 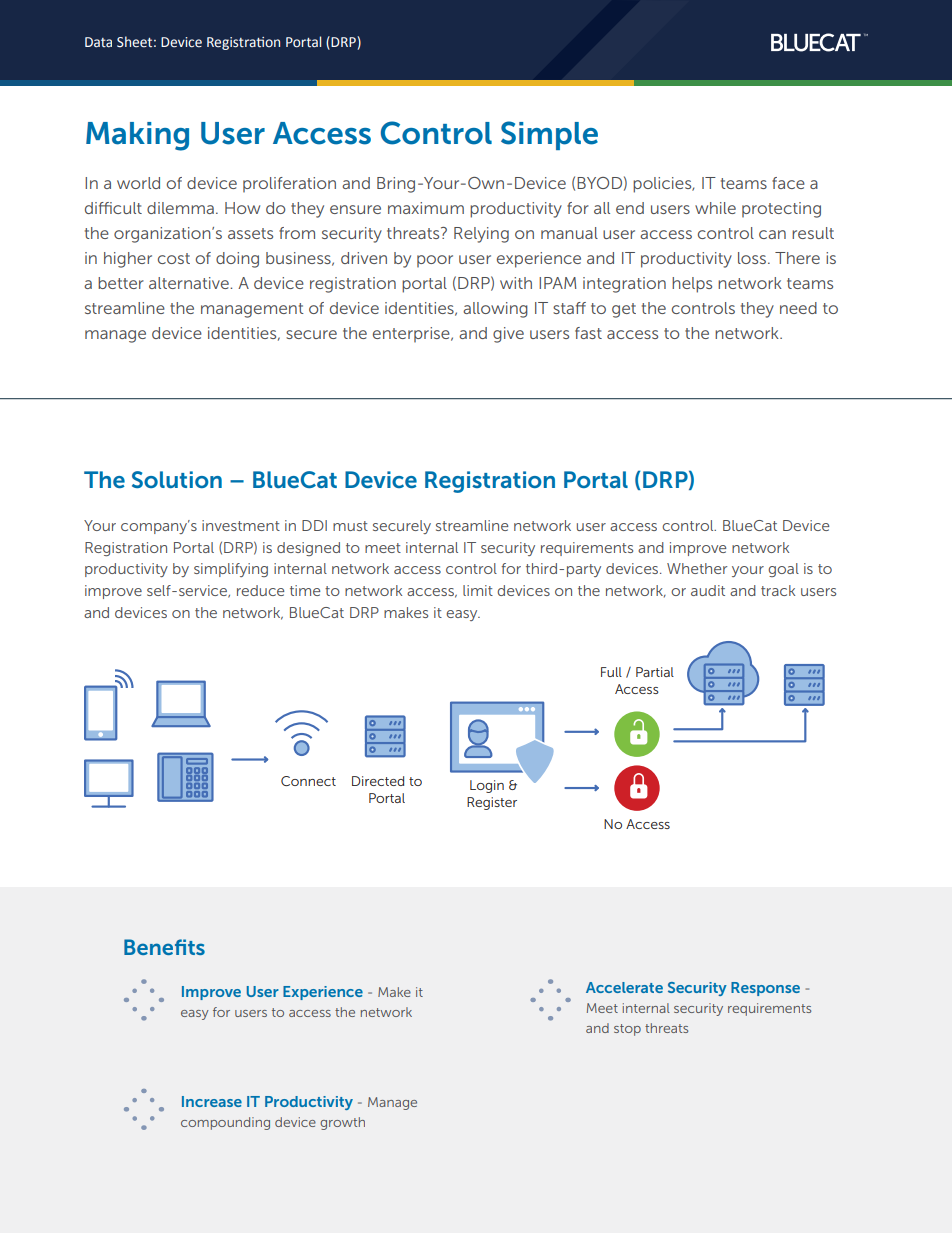 I want to click on simplifying, so click(x=231, y=570).
